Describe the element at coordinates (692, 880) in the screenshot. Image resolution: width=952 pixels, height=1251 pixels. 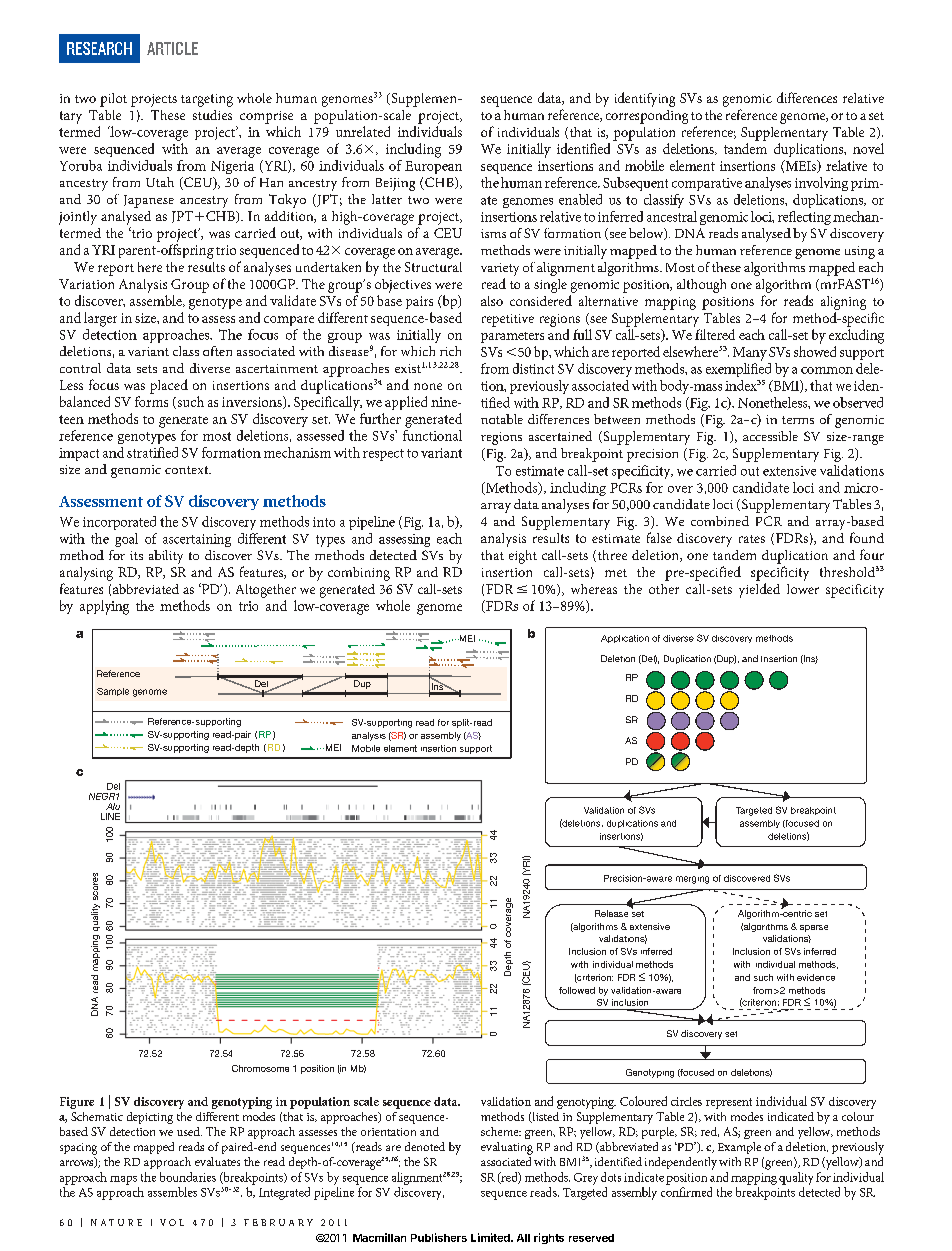
I see `merging` at that location.
